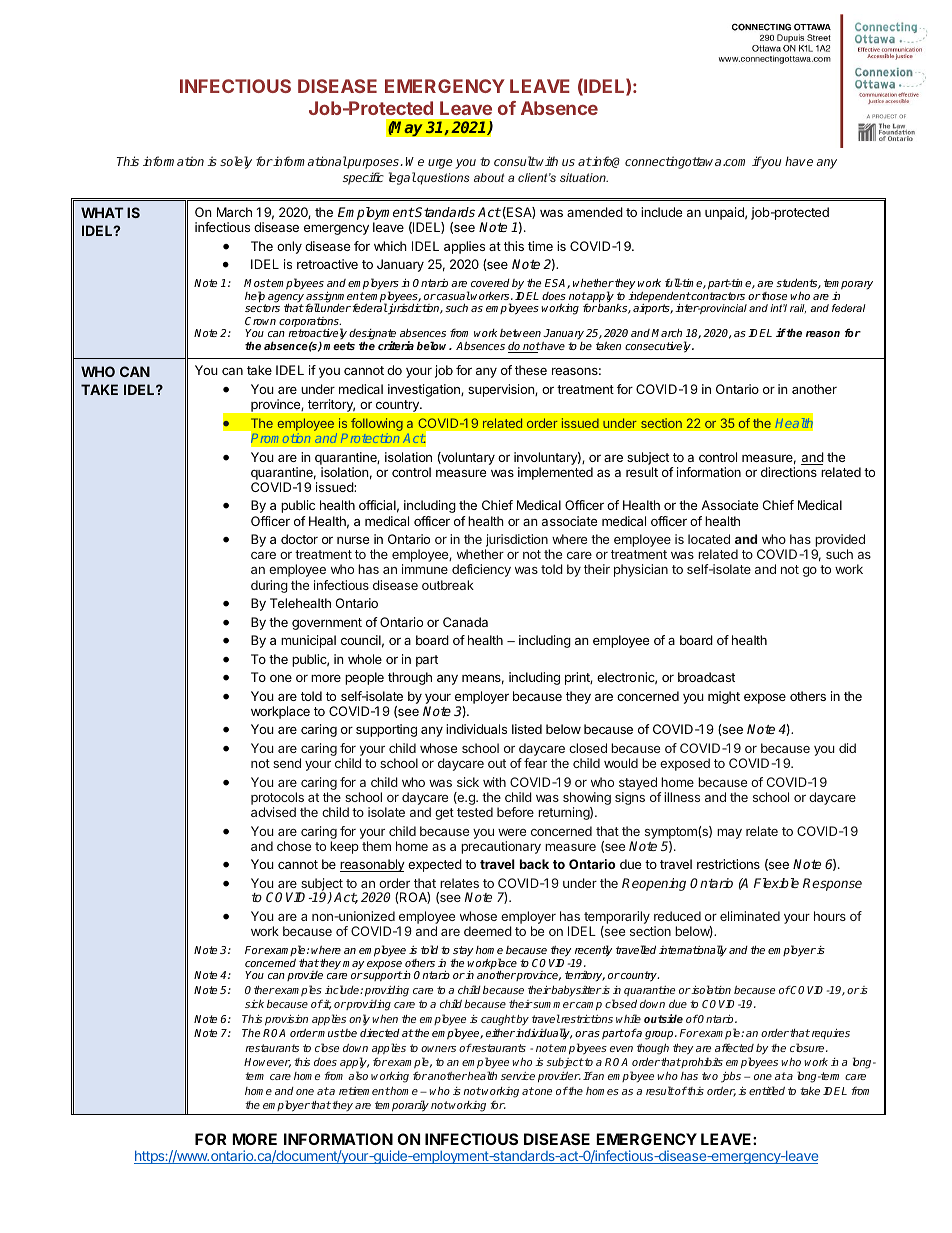 The image size is (952, 1233). What do you see at coordinates (286, 1020) in the document?
I see `provision` at bounding box center [286, 1020].
